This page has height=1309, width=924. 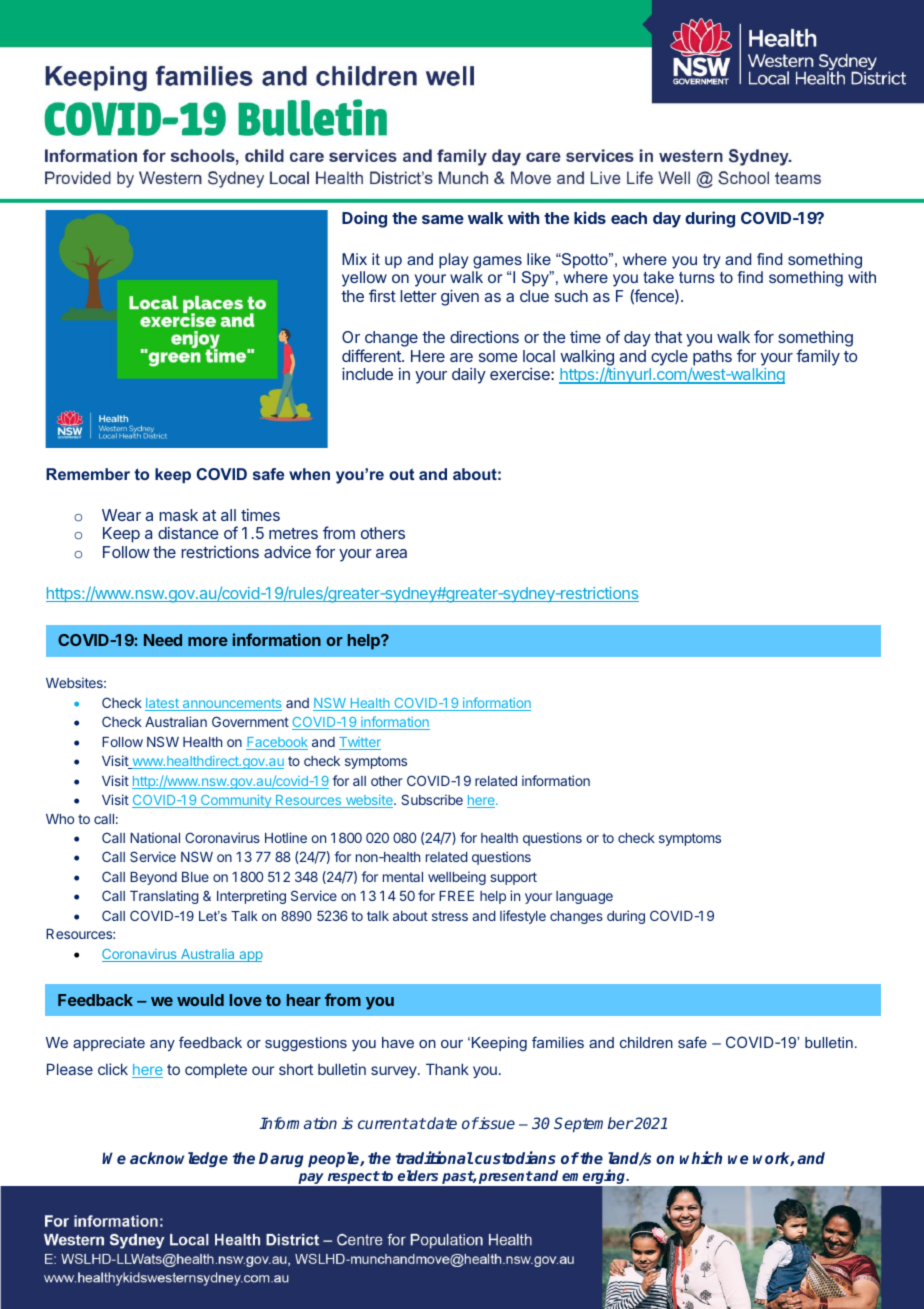 I want to click on would, so click(x=200, y=1000).
